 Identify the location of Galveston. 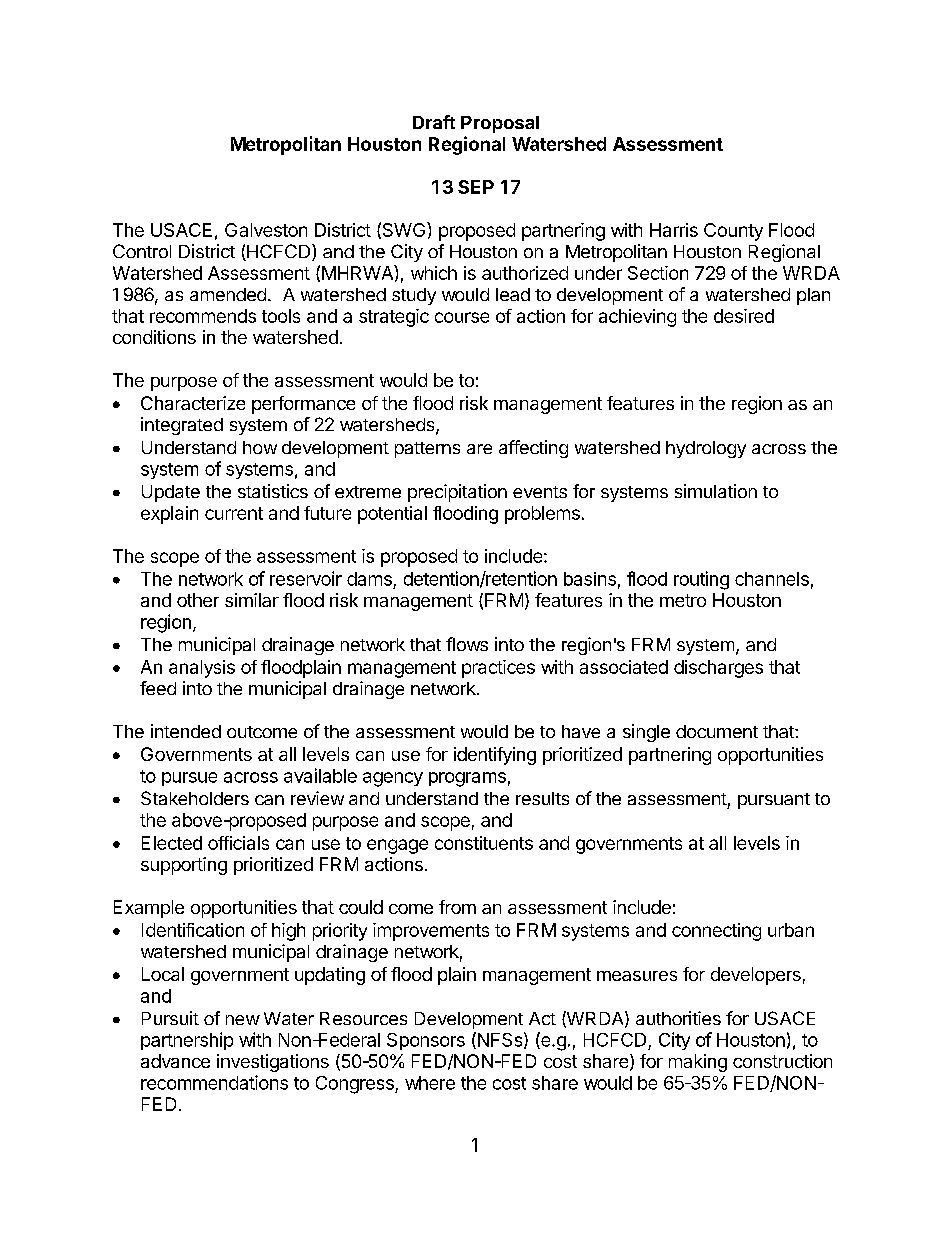
(266, 230).
